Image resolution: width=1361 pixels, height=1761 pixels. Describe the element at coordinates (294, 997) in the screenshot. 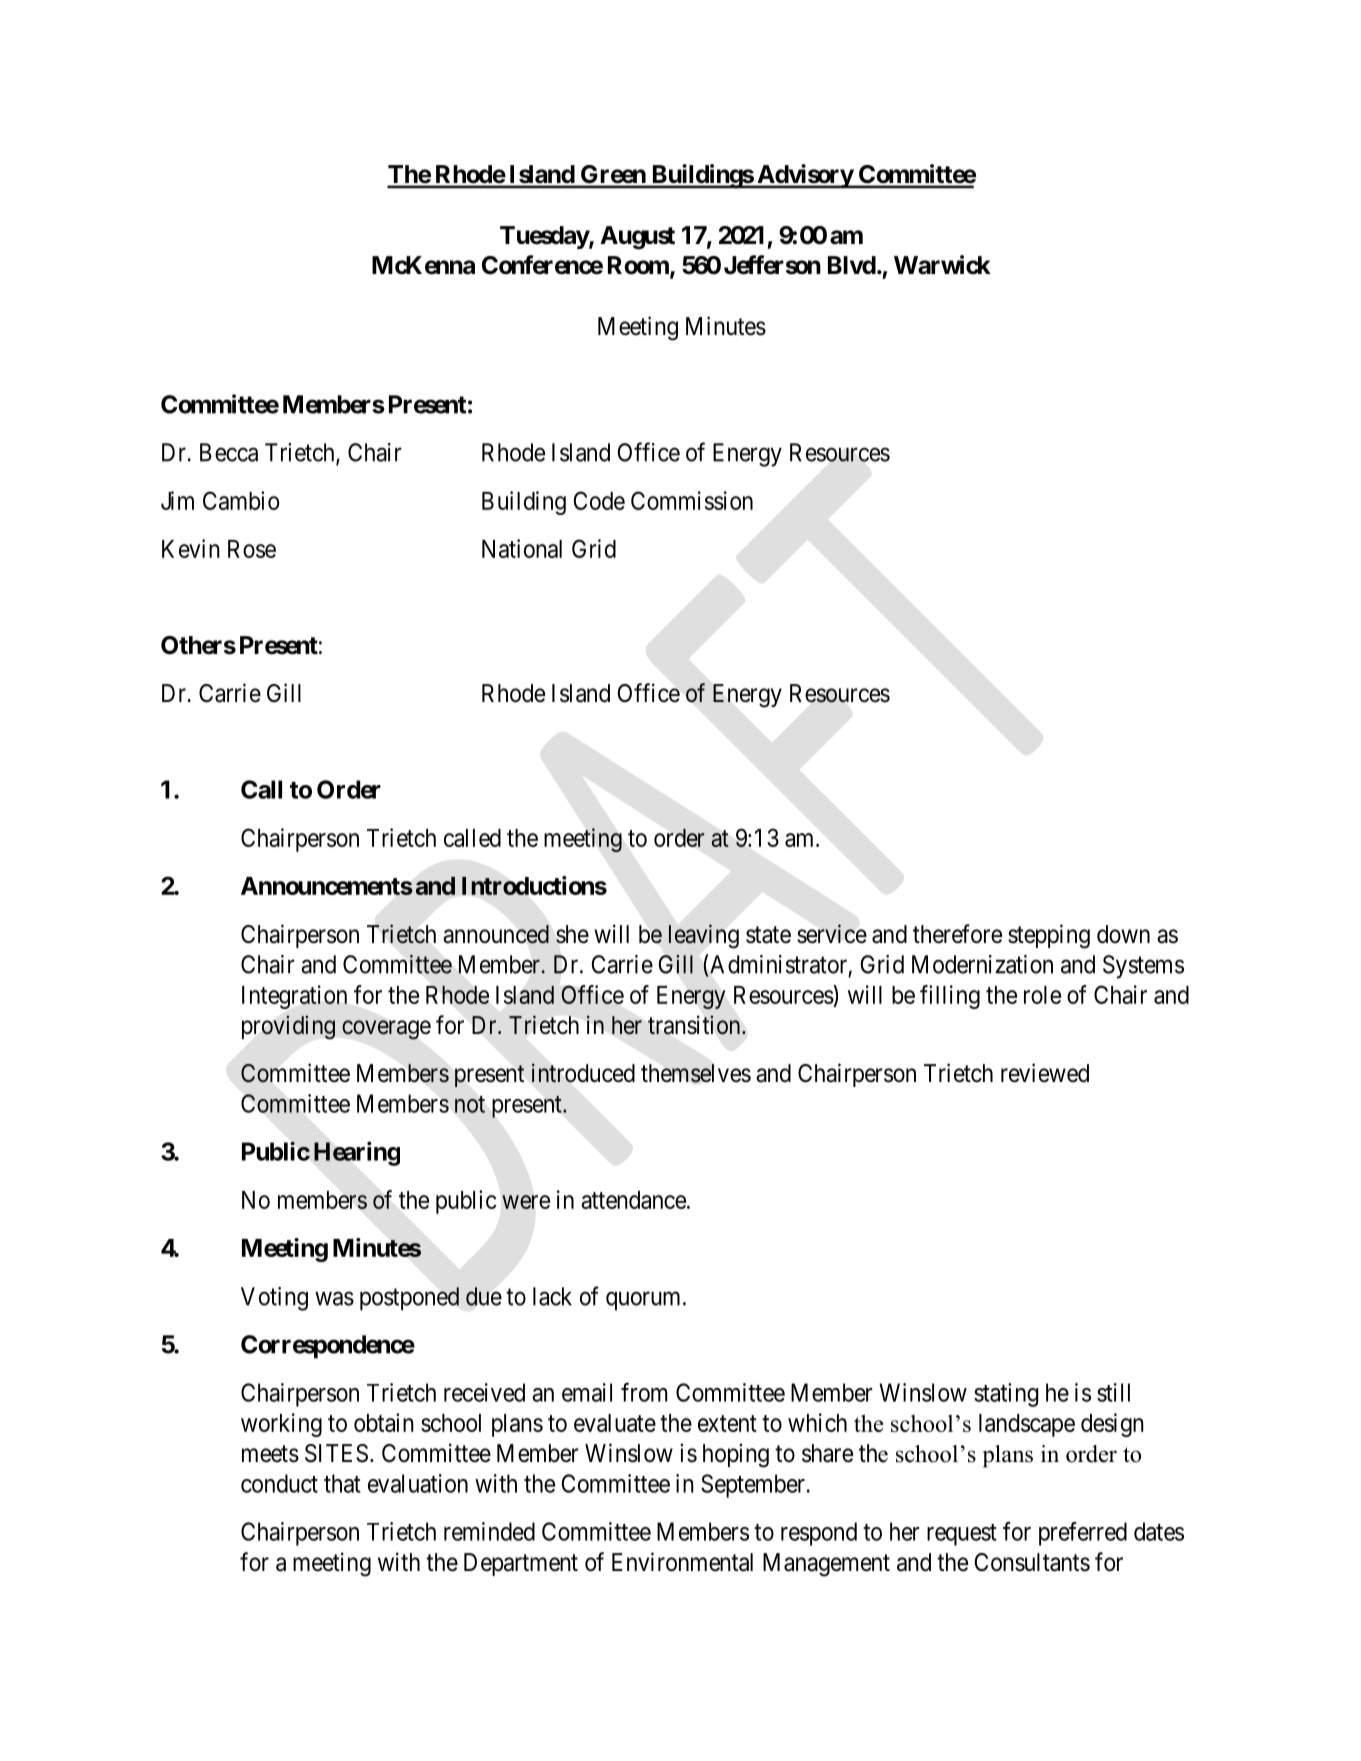

I see `Integration` at that location.
